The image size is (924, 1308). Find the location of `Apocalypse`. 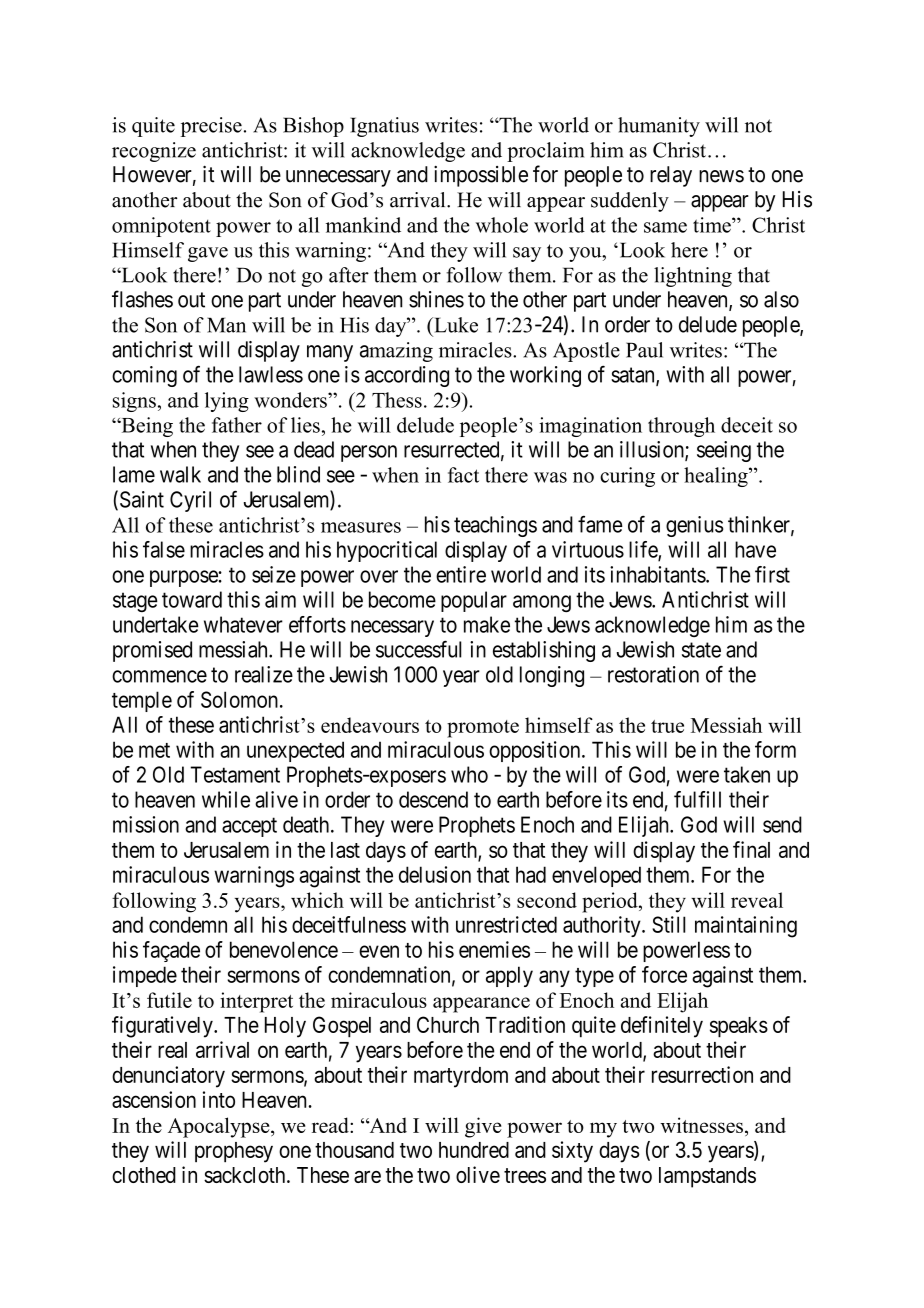

Apocalypse is located at coordinates (220, 1127).
